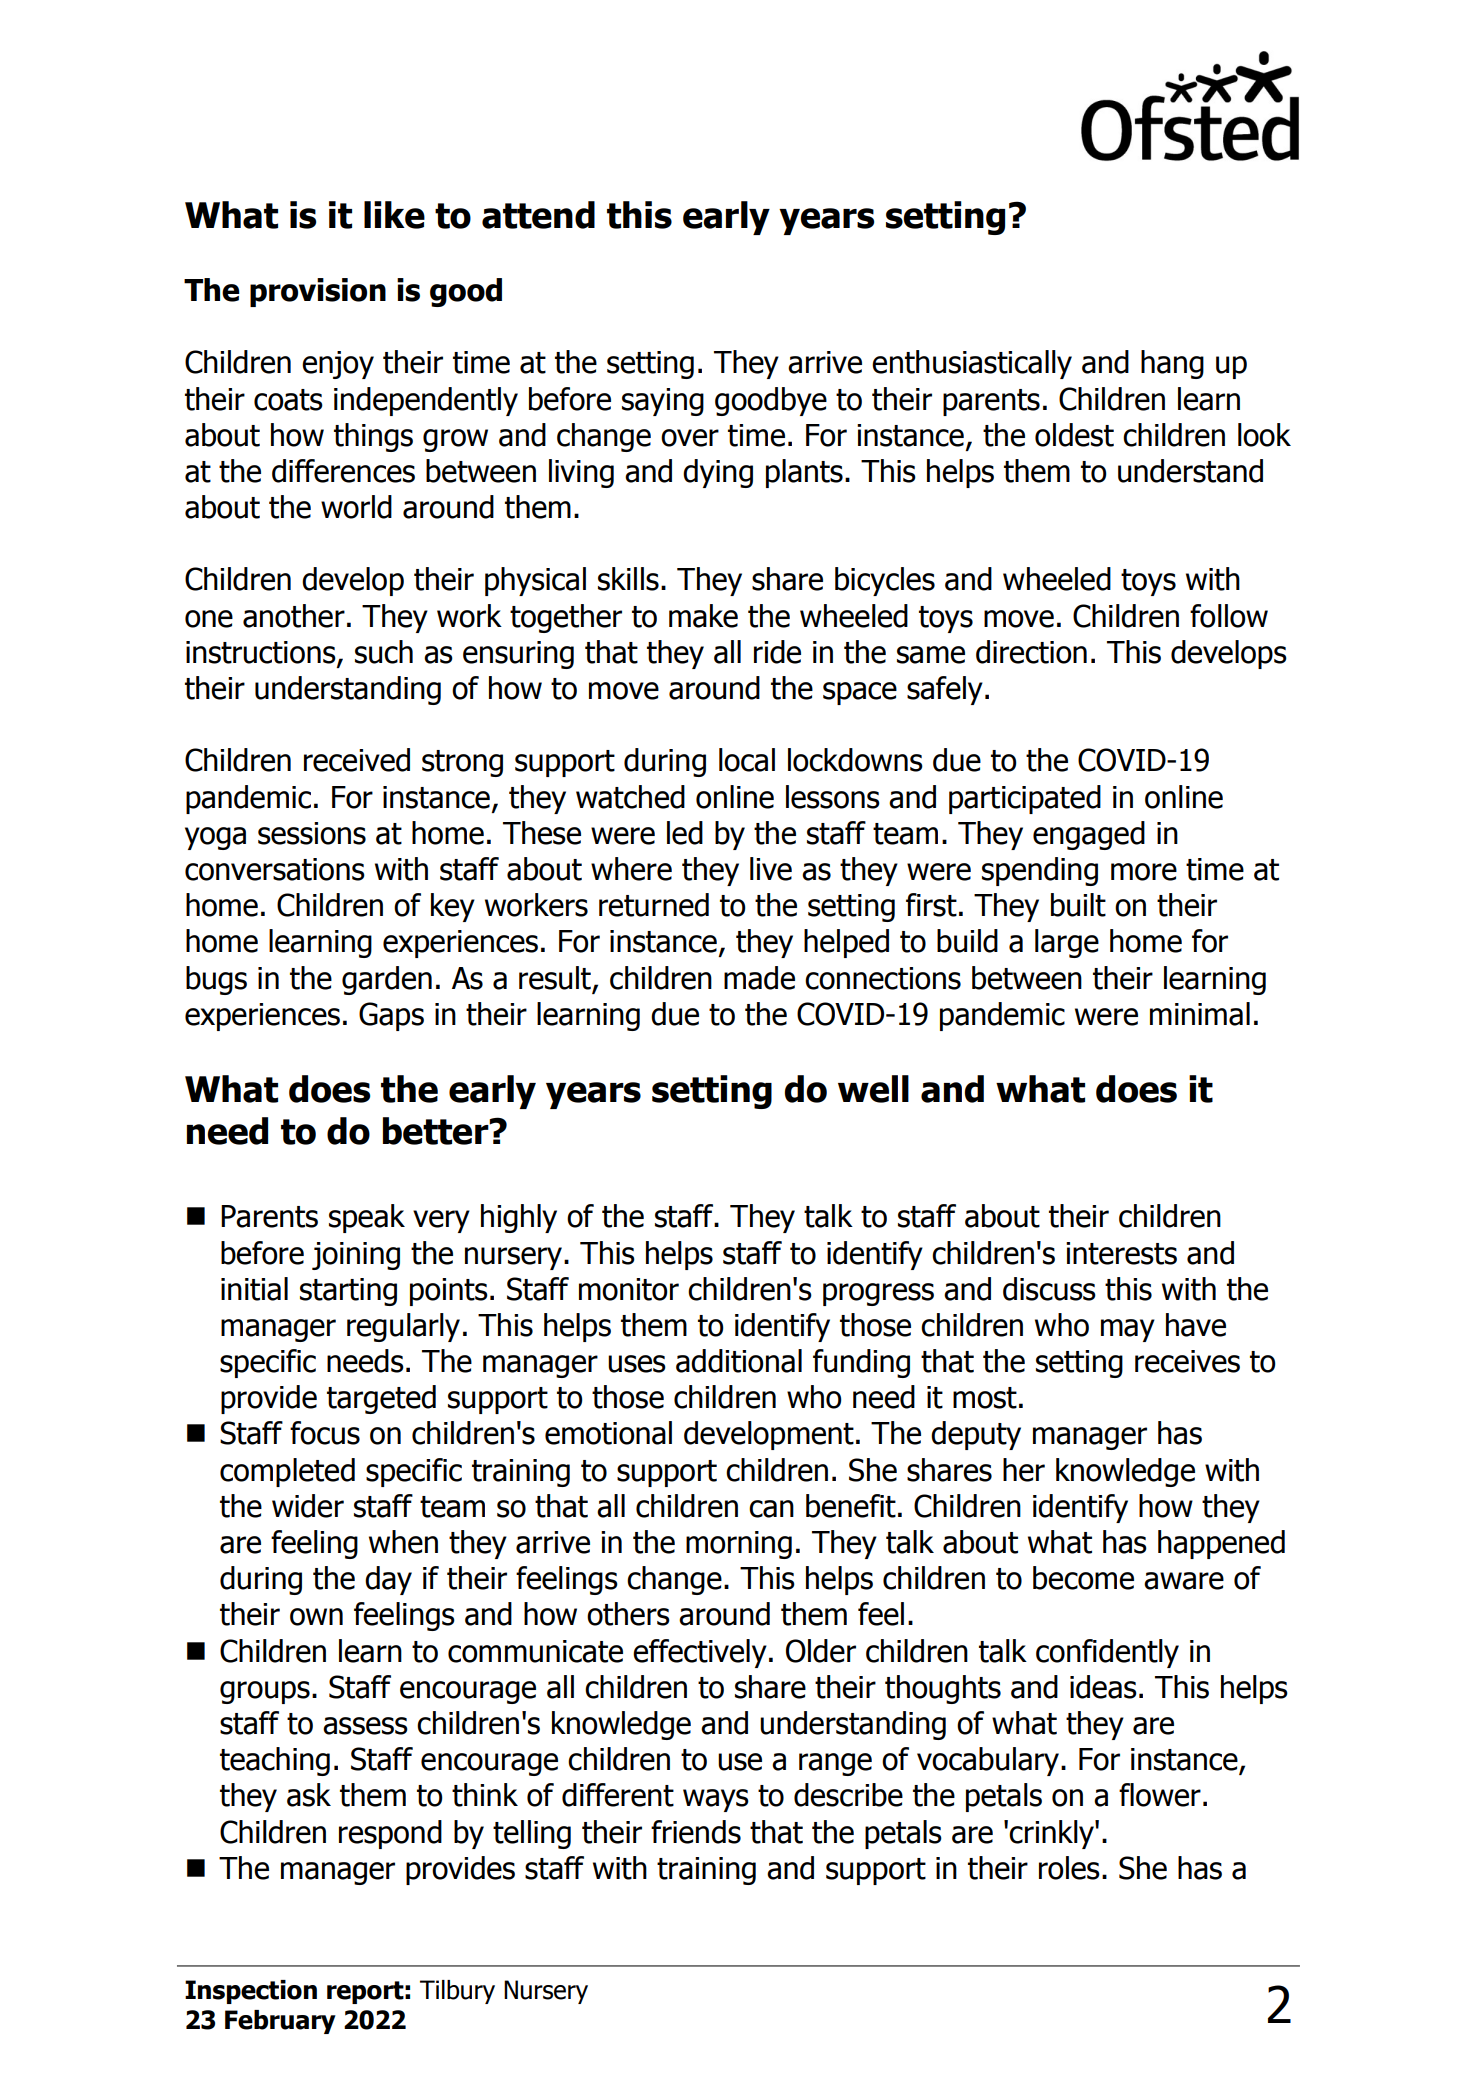  Describe the element at coordinates (280, 2022) in the document. I see `February` at that location.
